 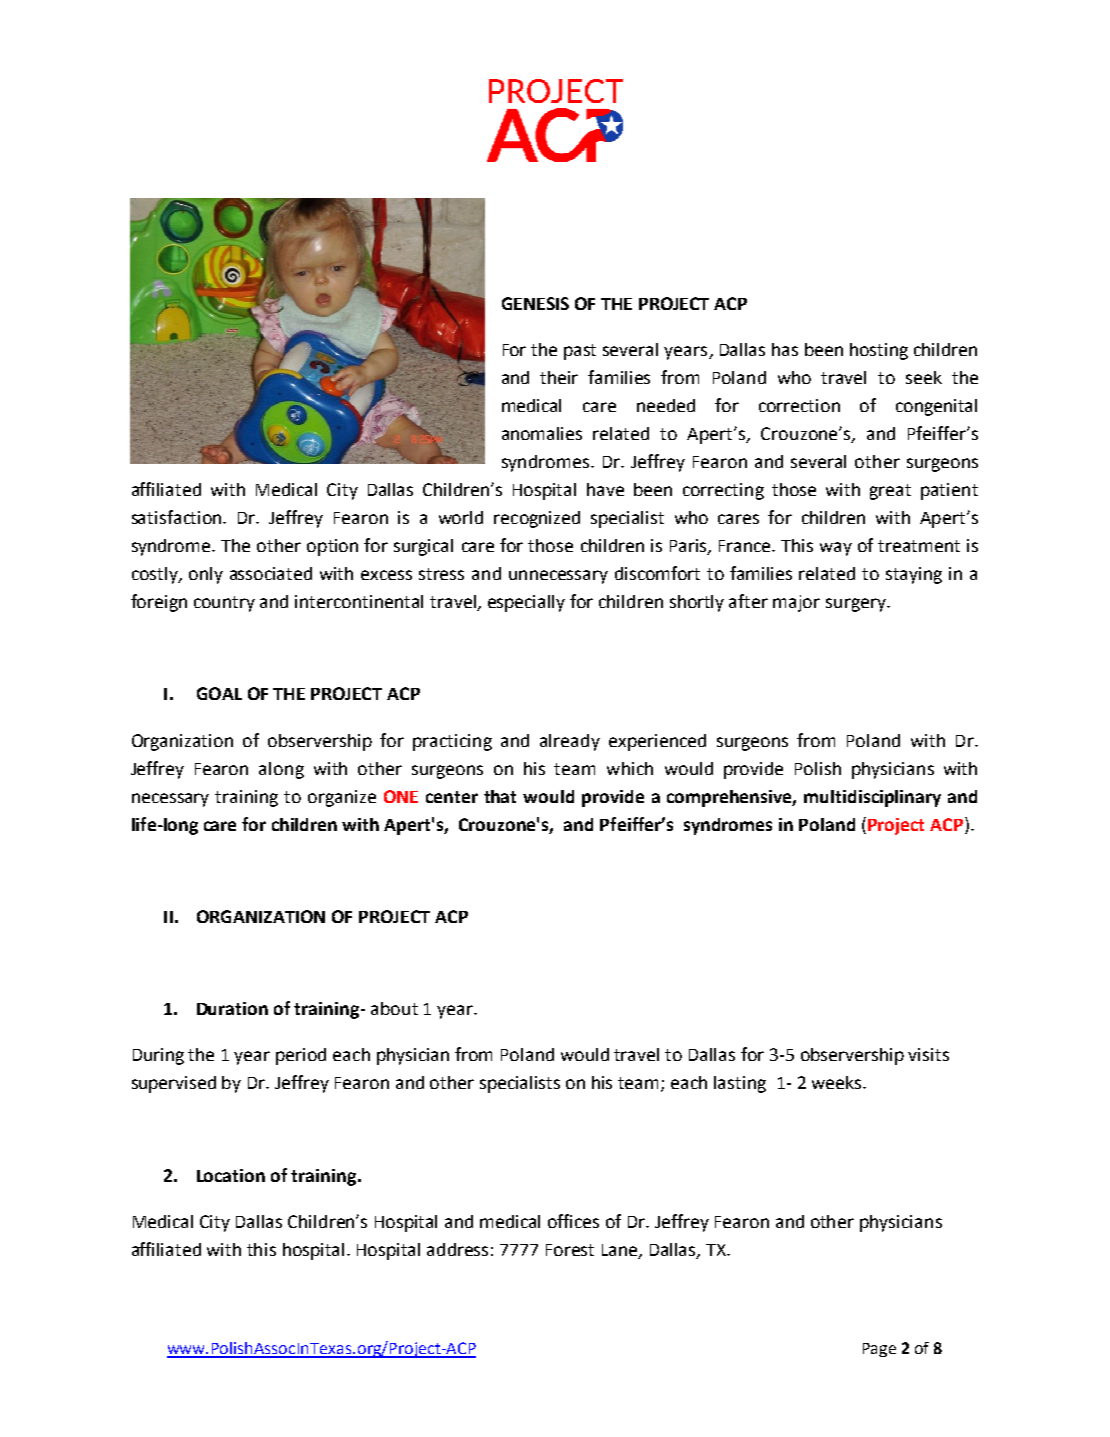 What do you see at coordinates (879, 351) in the screenshot?
I see `hosting` at bounding box center [879, 351].
